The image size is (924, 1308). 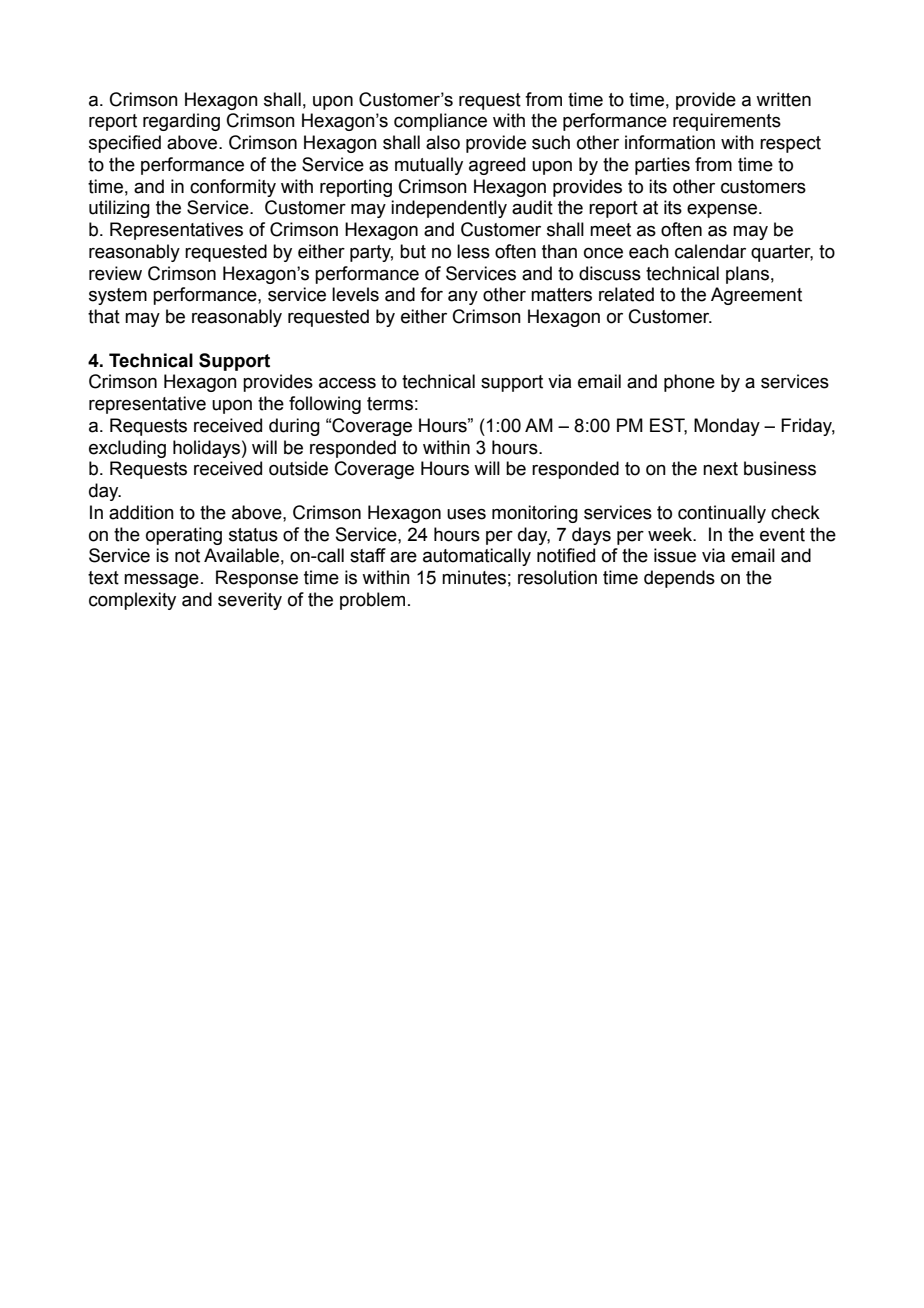 I want to click on problem, so click(x=372, y=601).
